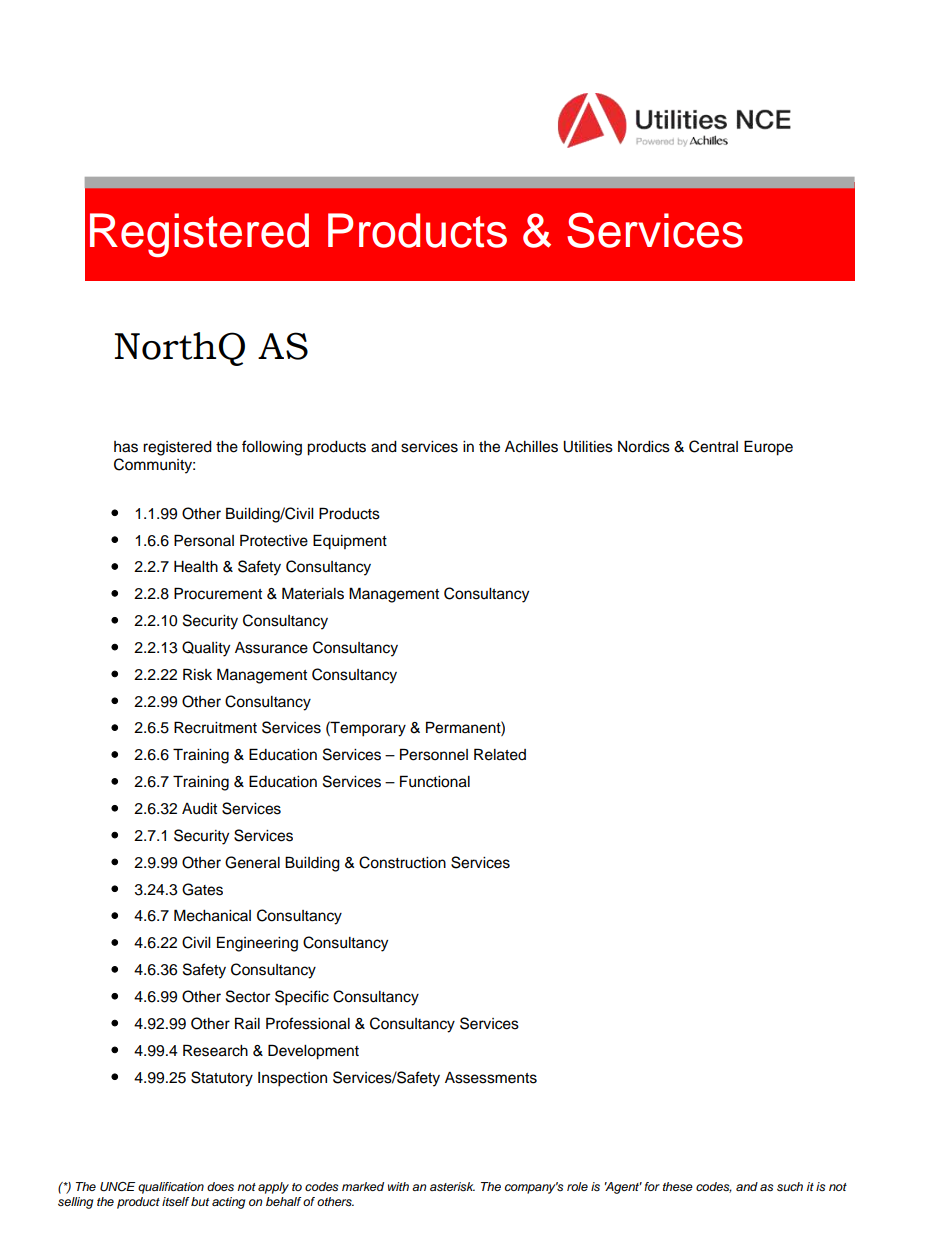  Describe the element at coordinates (531, 447) in the page. I see `Achilles` at that location.
